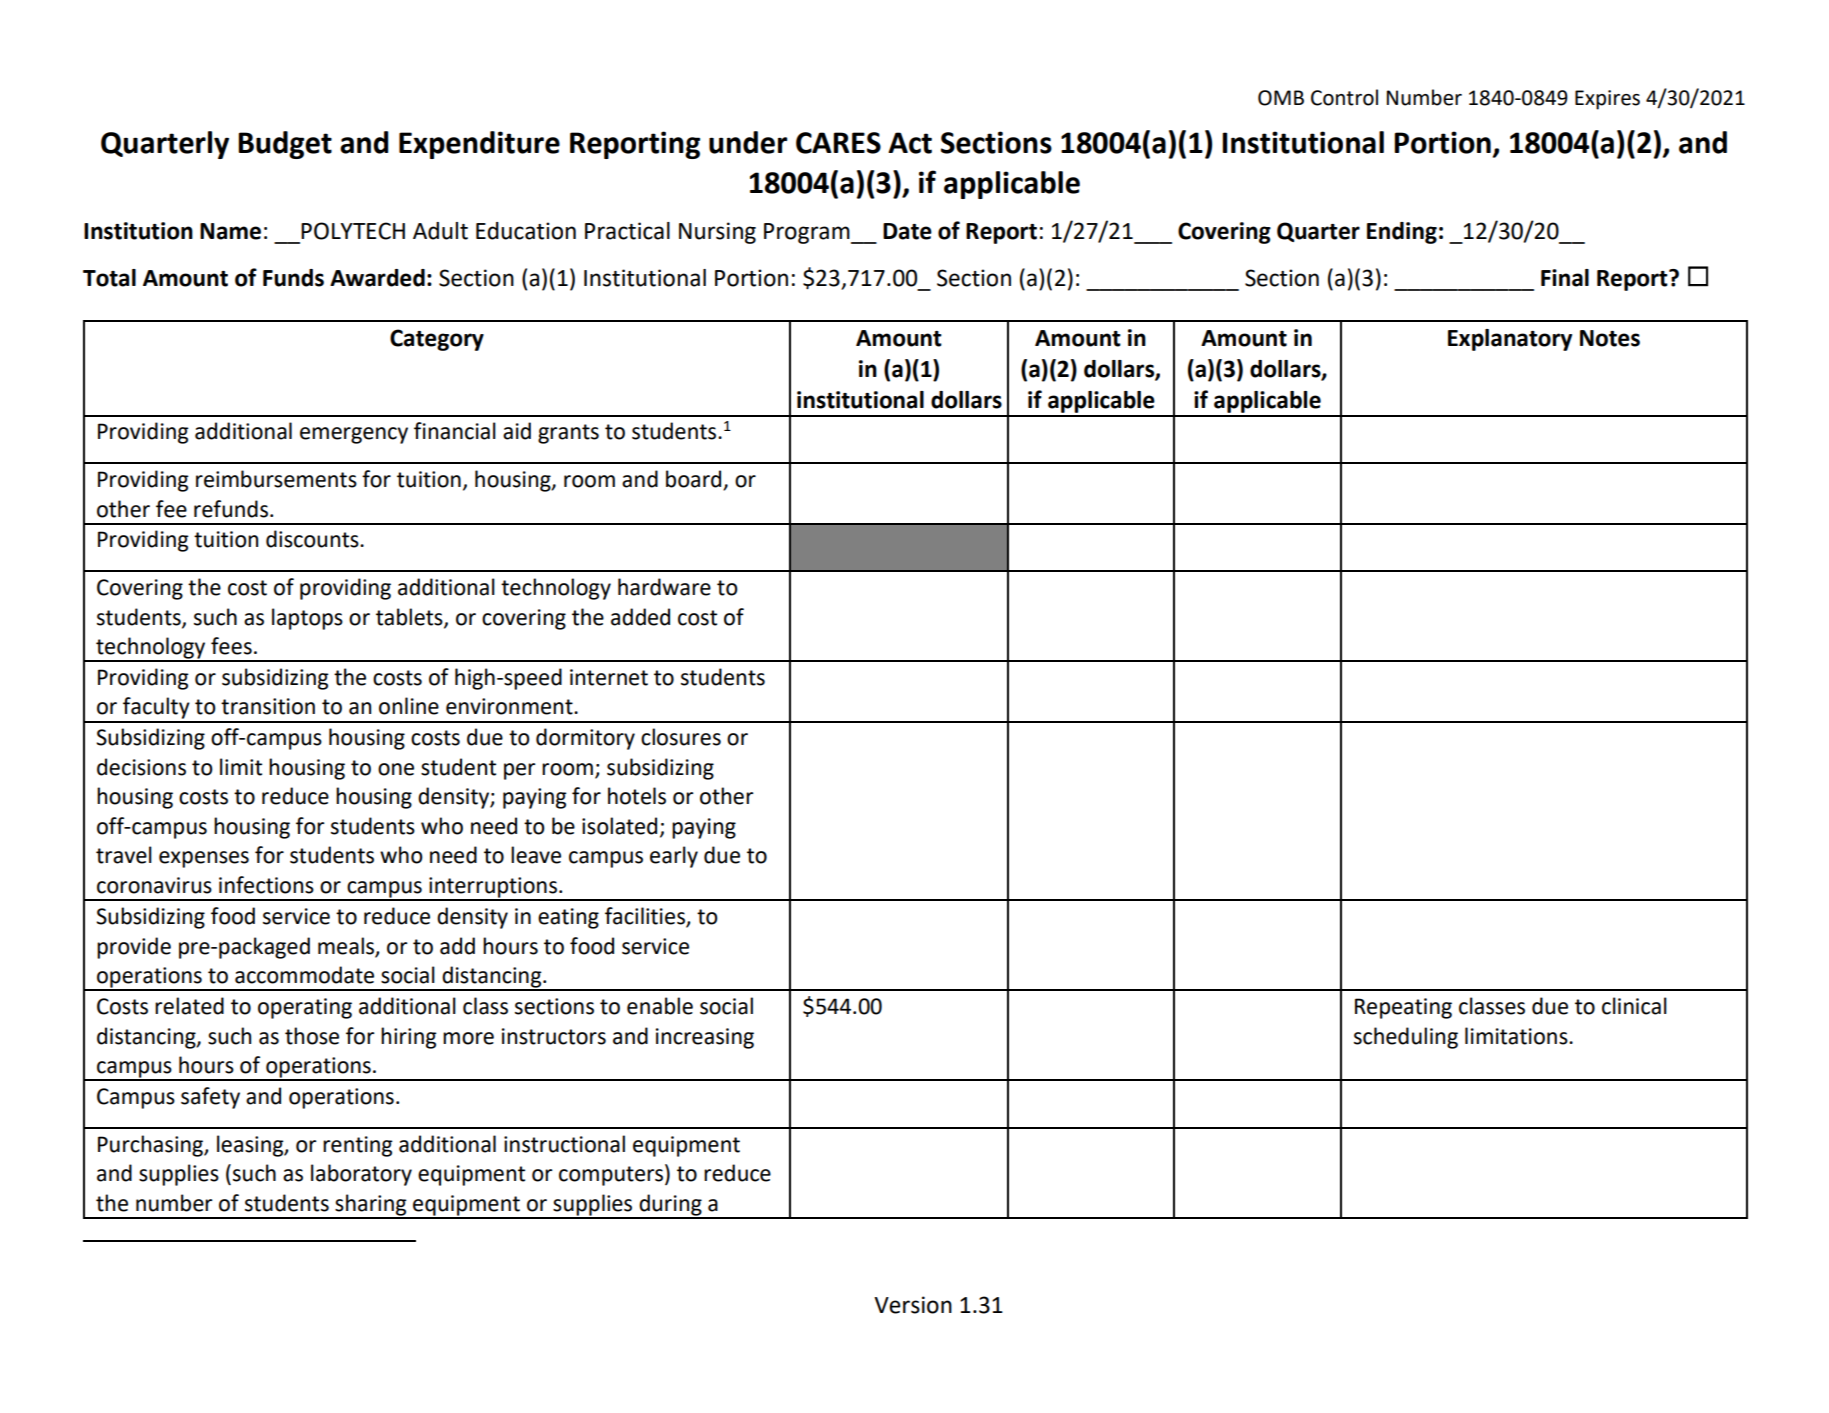 The height and width of the screenshot is (1413, 1829). I want to click on Control, so click(1344, 97).
